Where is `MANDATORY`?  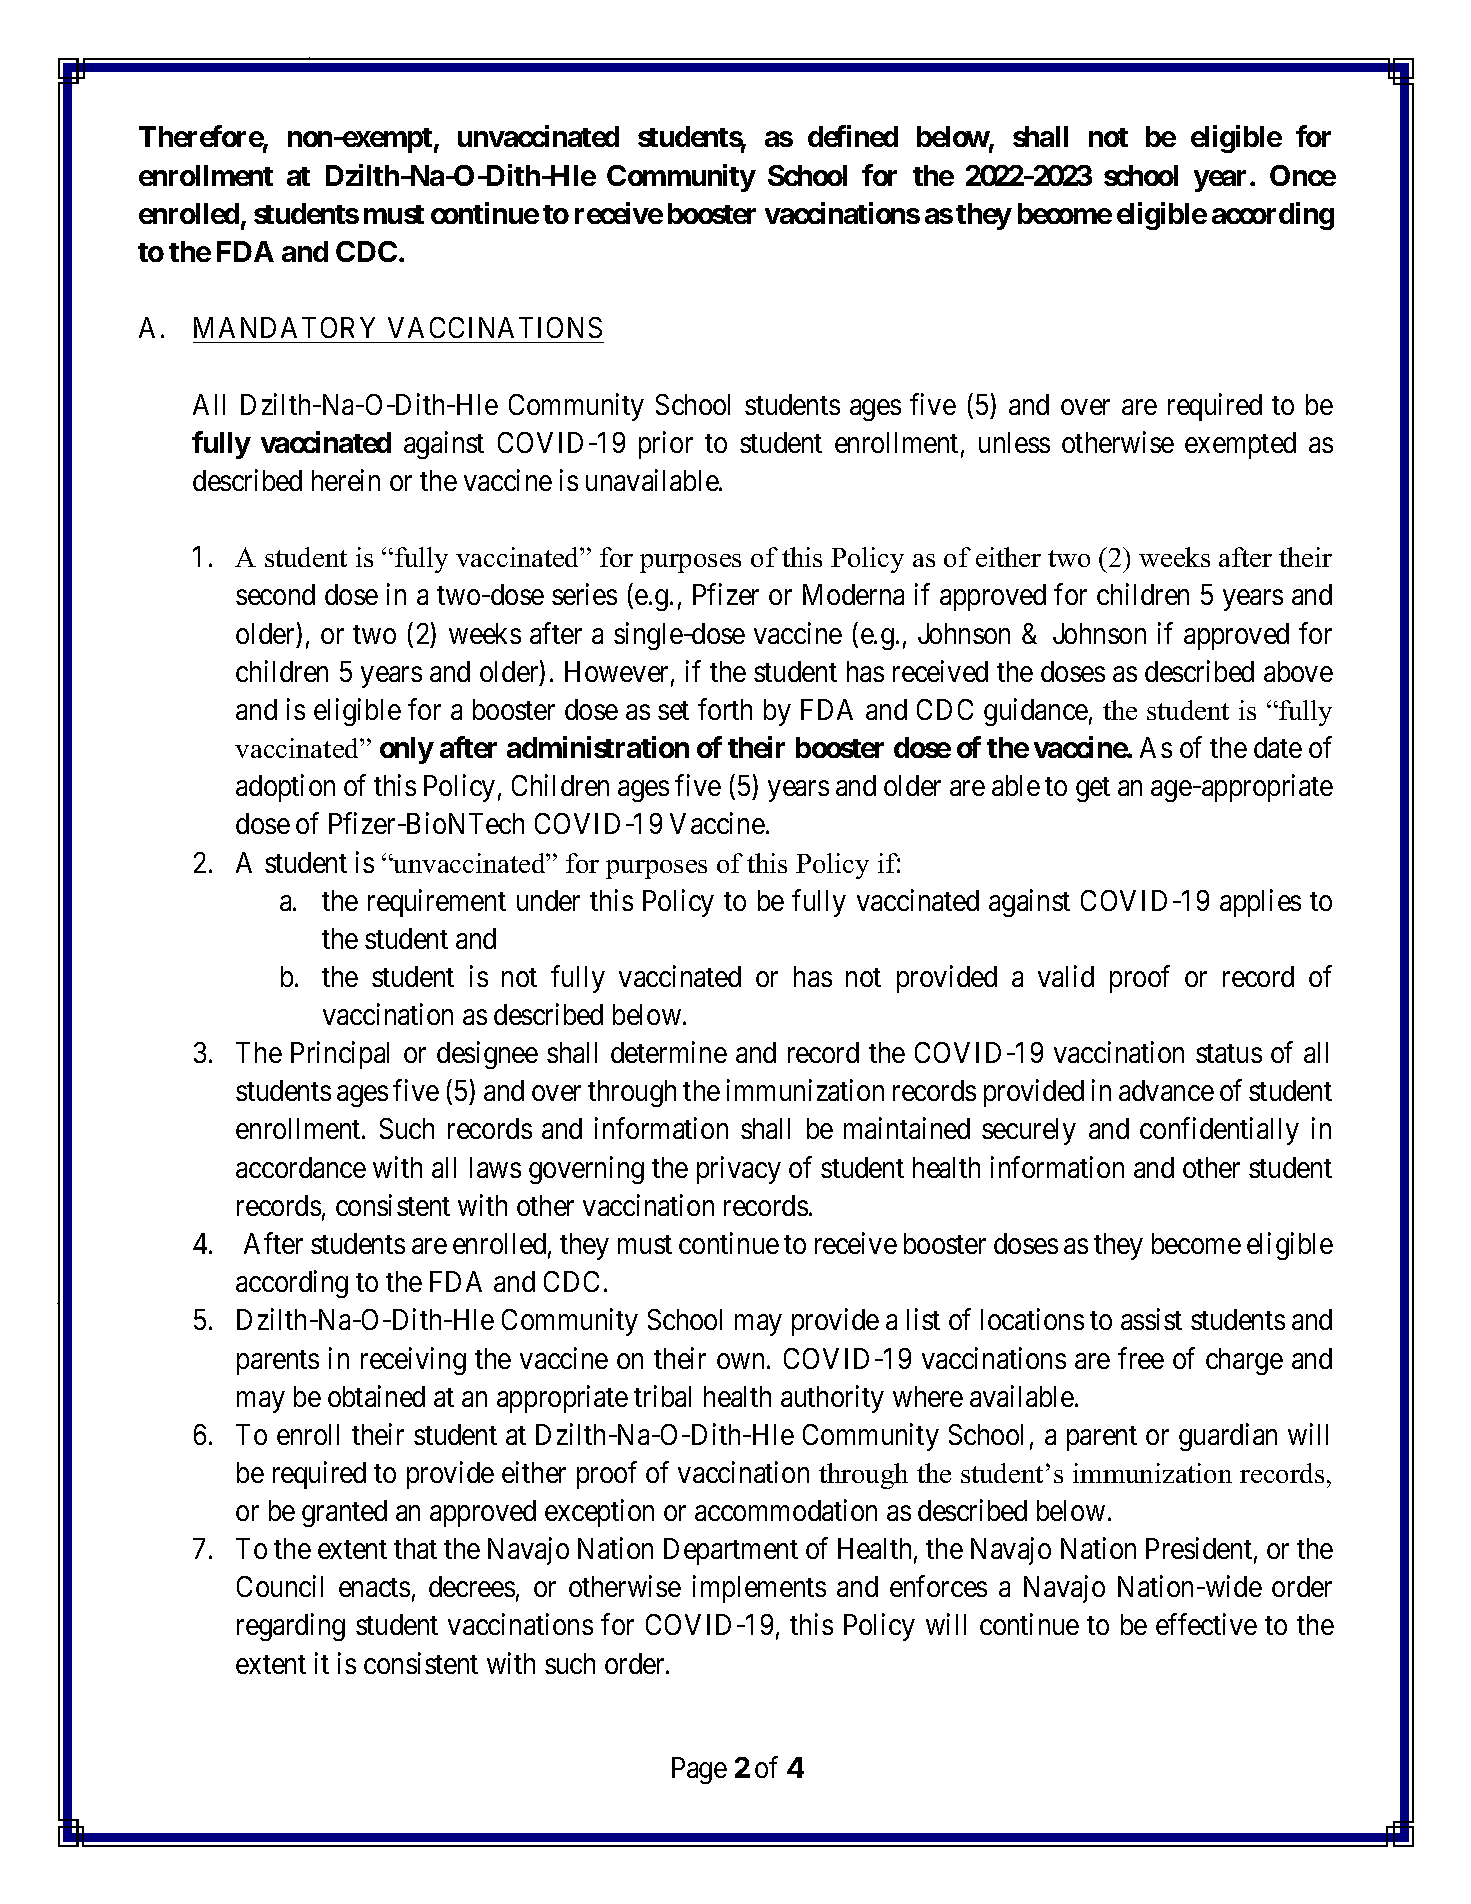 MANDATORY is located at coordinates (284, 327).
